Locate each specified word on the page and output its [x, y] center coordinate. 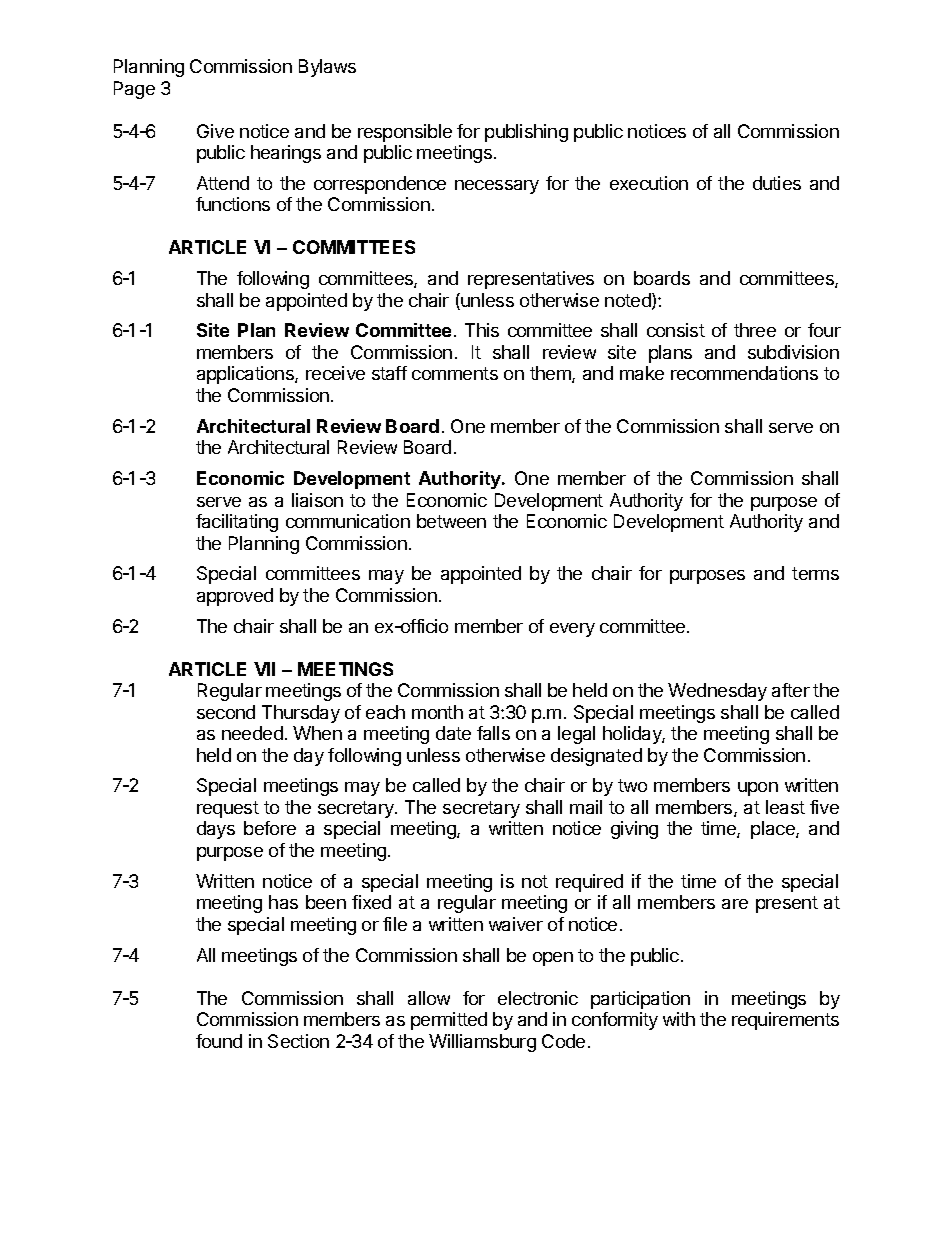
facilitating [237, 523]
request [228, 809]
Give [215, 131]
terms [815, 573]
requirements [785, 1021]
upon [758, 789]
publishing [526, 133]
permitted [449, 1021]
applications [246, 375]
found [219, 1041]
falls [493, 733]
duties [777, 183]
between [451, 521]
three [755, 330]
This [482, 330]
